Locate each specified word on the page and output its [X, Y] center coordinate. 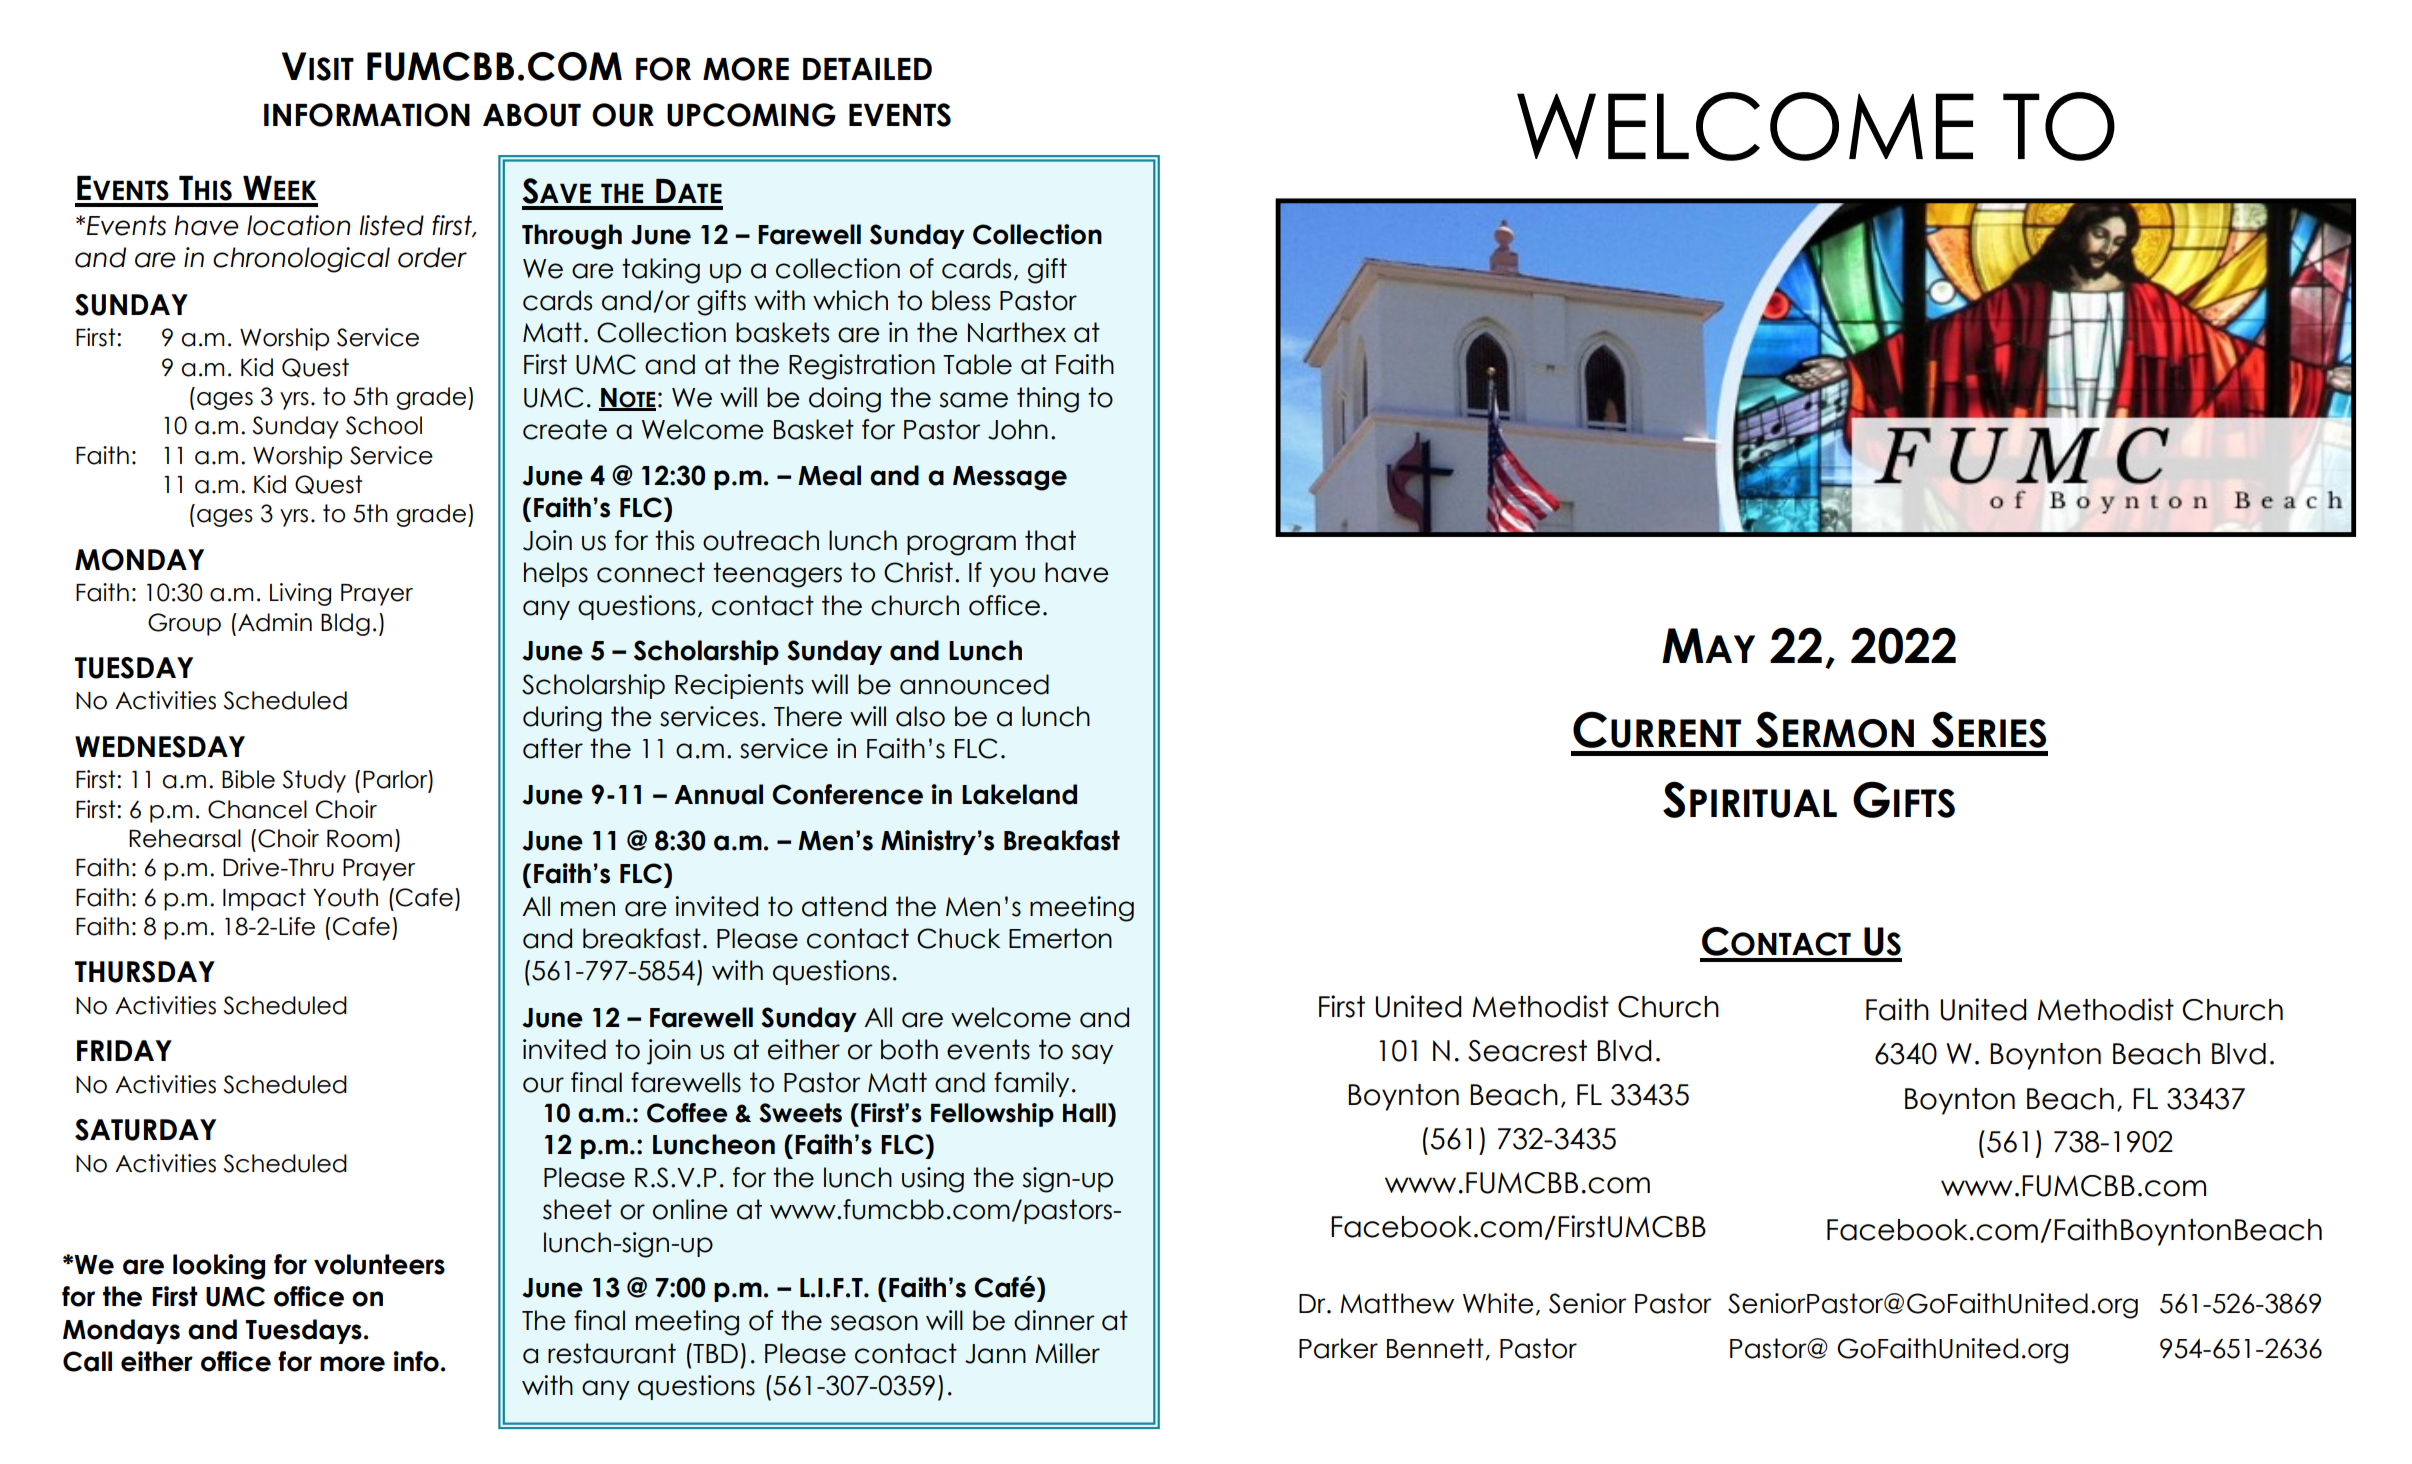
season [874, 1323]
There [808, 716]
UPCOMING [751, 115]
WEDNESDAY [160, 747]
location [298, 225]
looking [219, 1267]
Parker [1338, 1348]
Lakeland [1019, 794]
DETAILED [867, 69]
